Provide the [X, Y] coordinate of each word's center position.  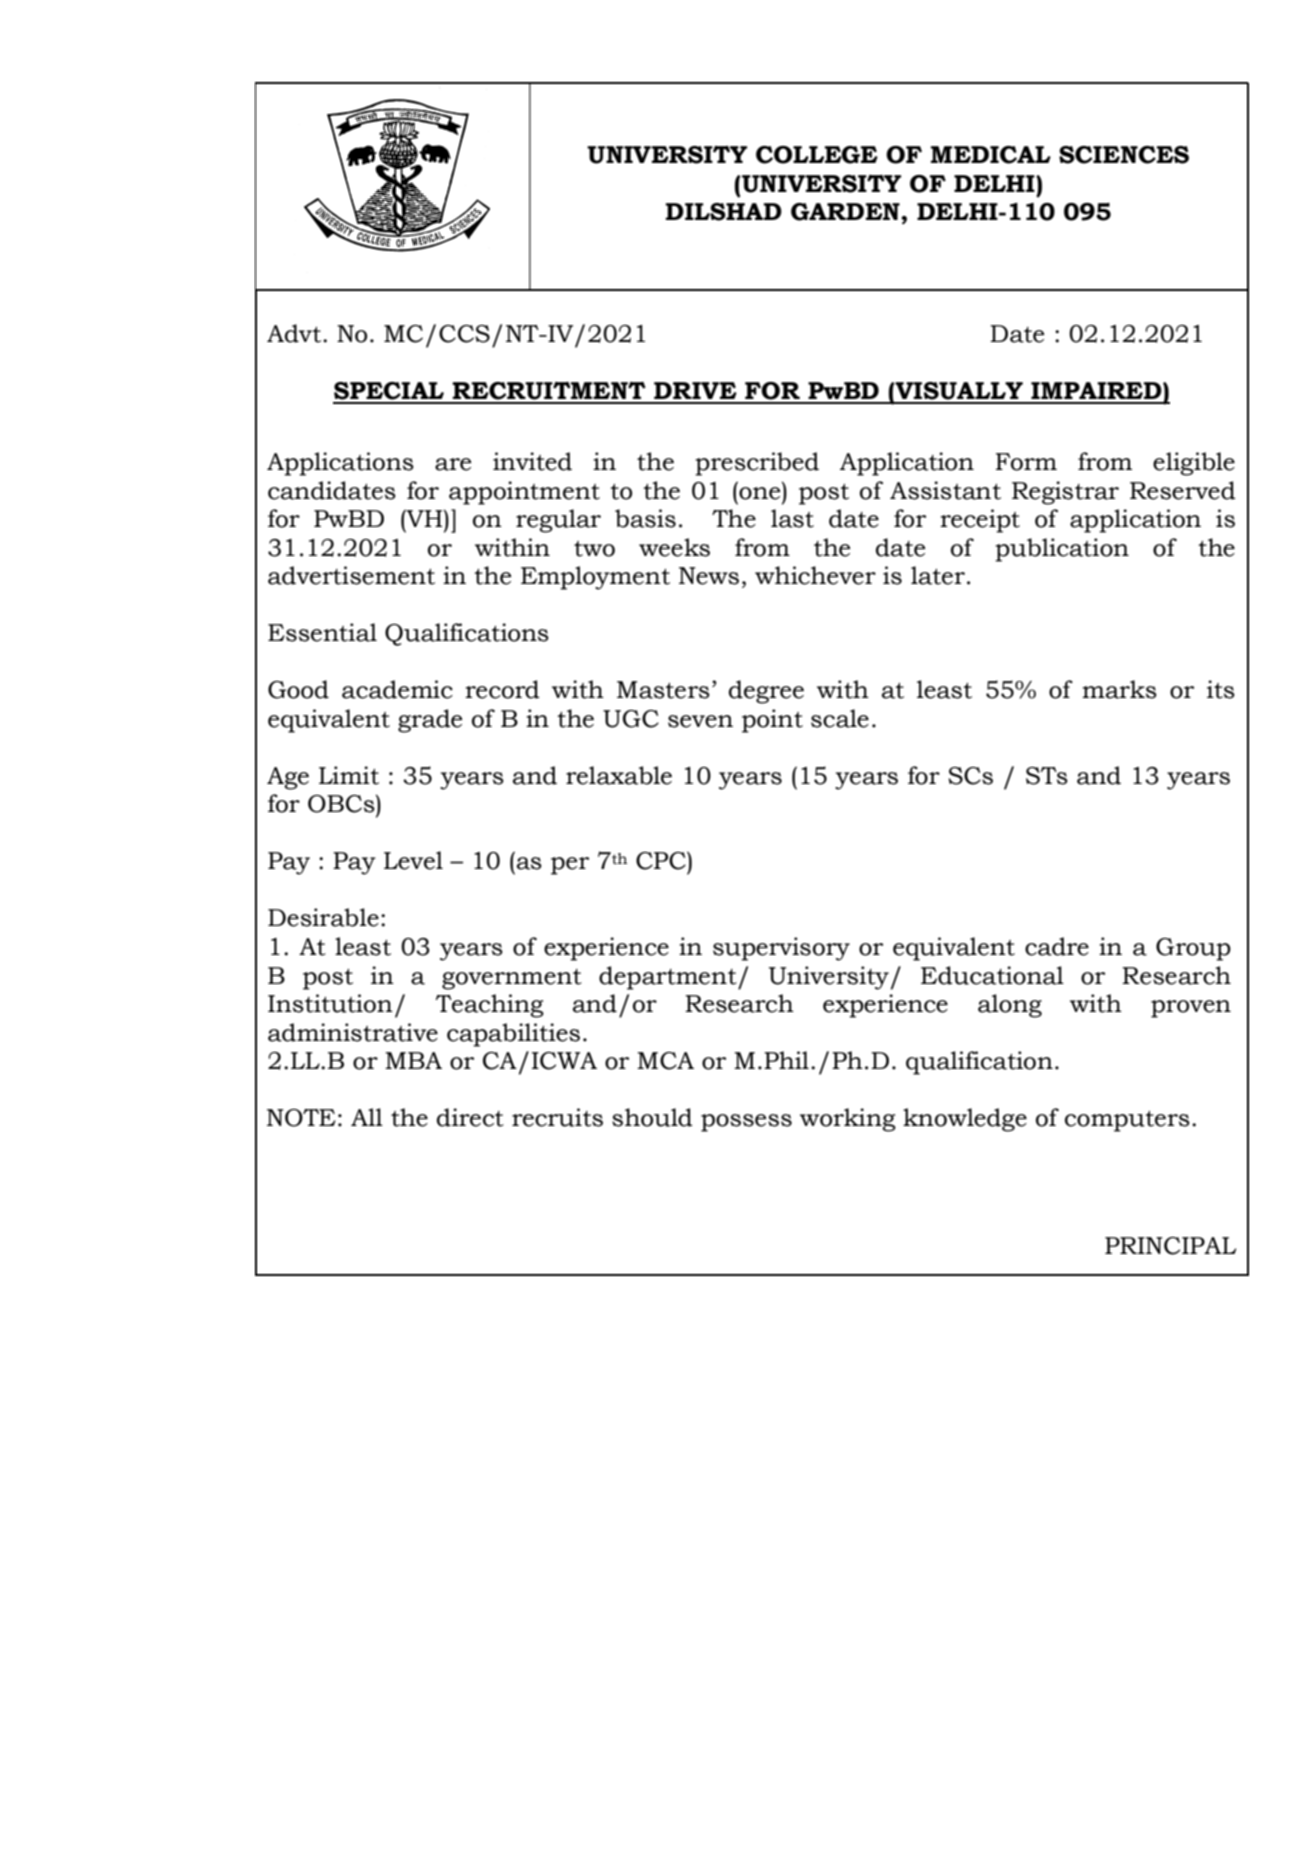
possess [746, 1123]
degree [766, 692]
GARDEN [846, 212]
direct [470, 1117]
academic [397, 689]
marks [1119, 689]
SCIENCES [1124, 155]
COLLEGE [817, 155]
